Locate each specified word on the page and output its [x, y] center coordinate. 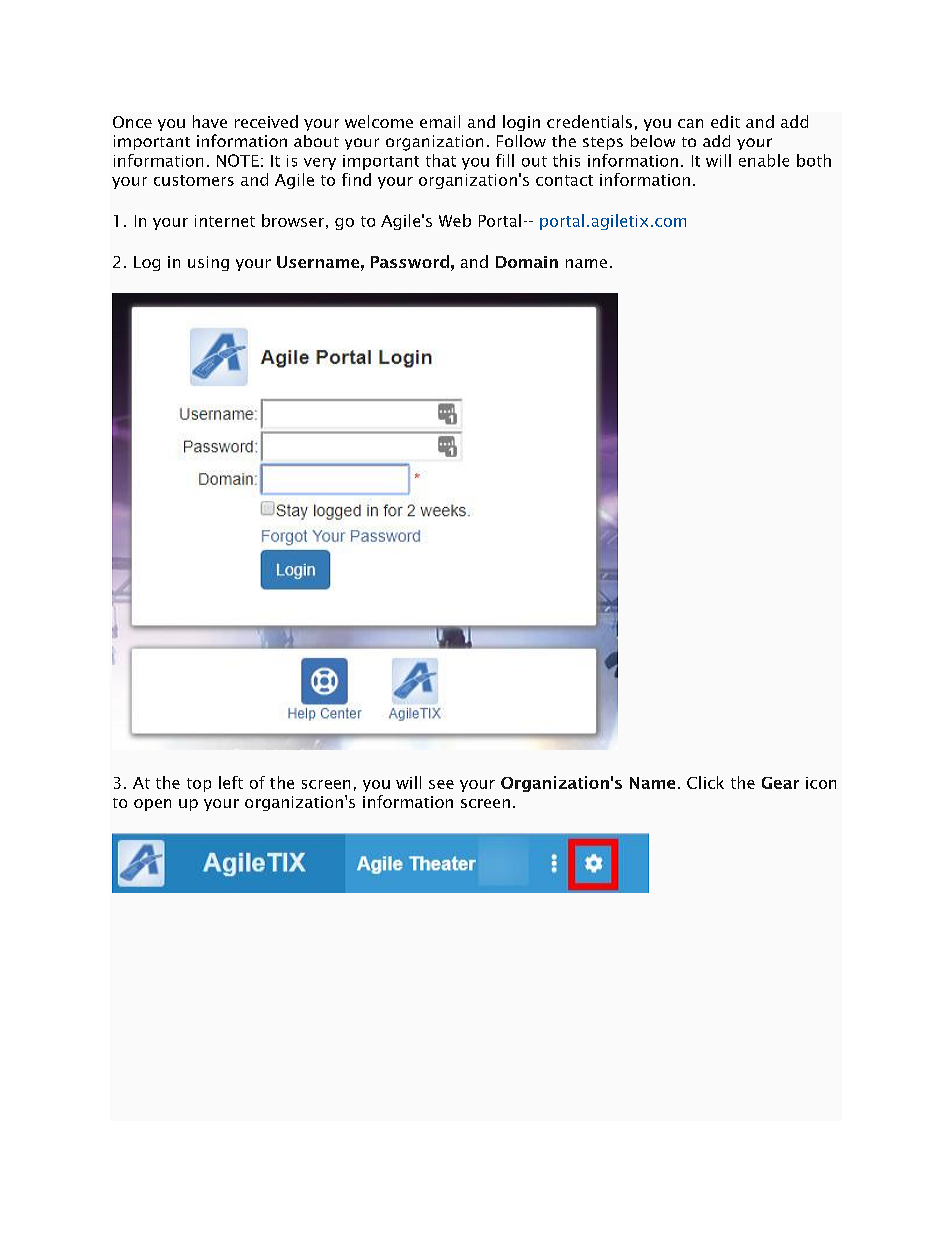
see [441, 784]
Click [705, 782]
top [199, 785]
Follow [521, 141]
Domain [527, 262]
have [210, 121]
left [231, 782]
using [208, 263]
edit [725, 121]
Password [410, 261]
